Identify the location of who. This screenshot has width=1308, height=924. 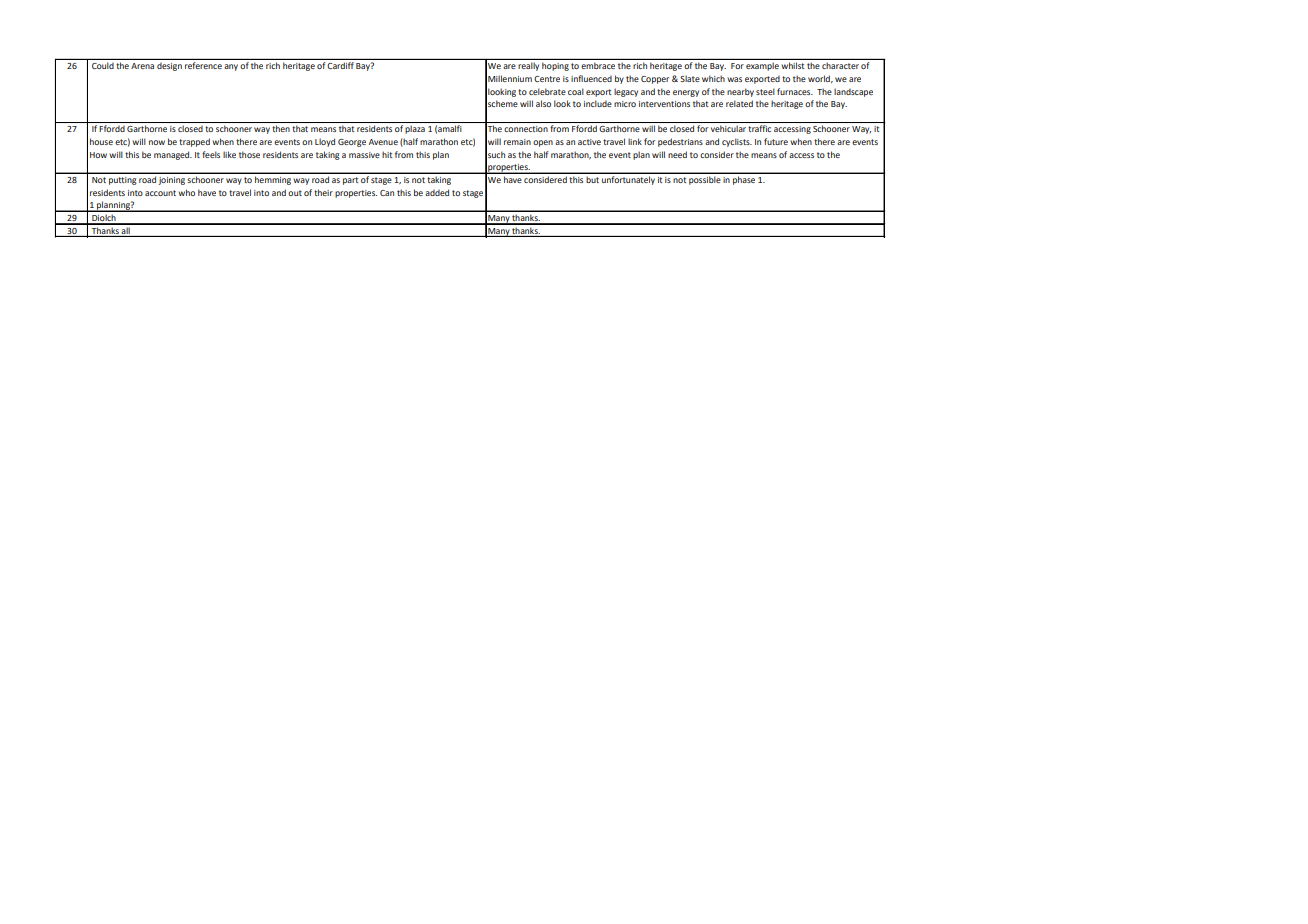
(186, 192).
